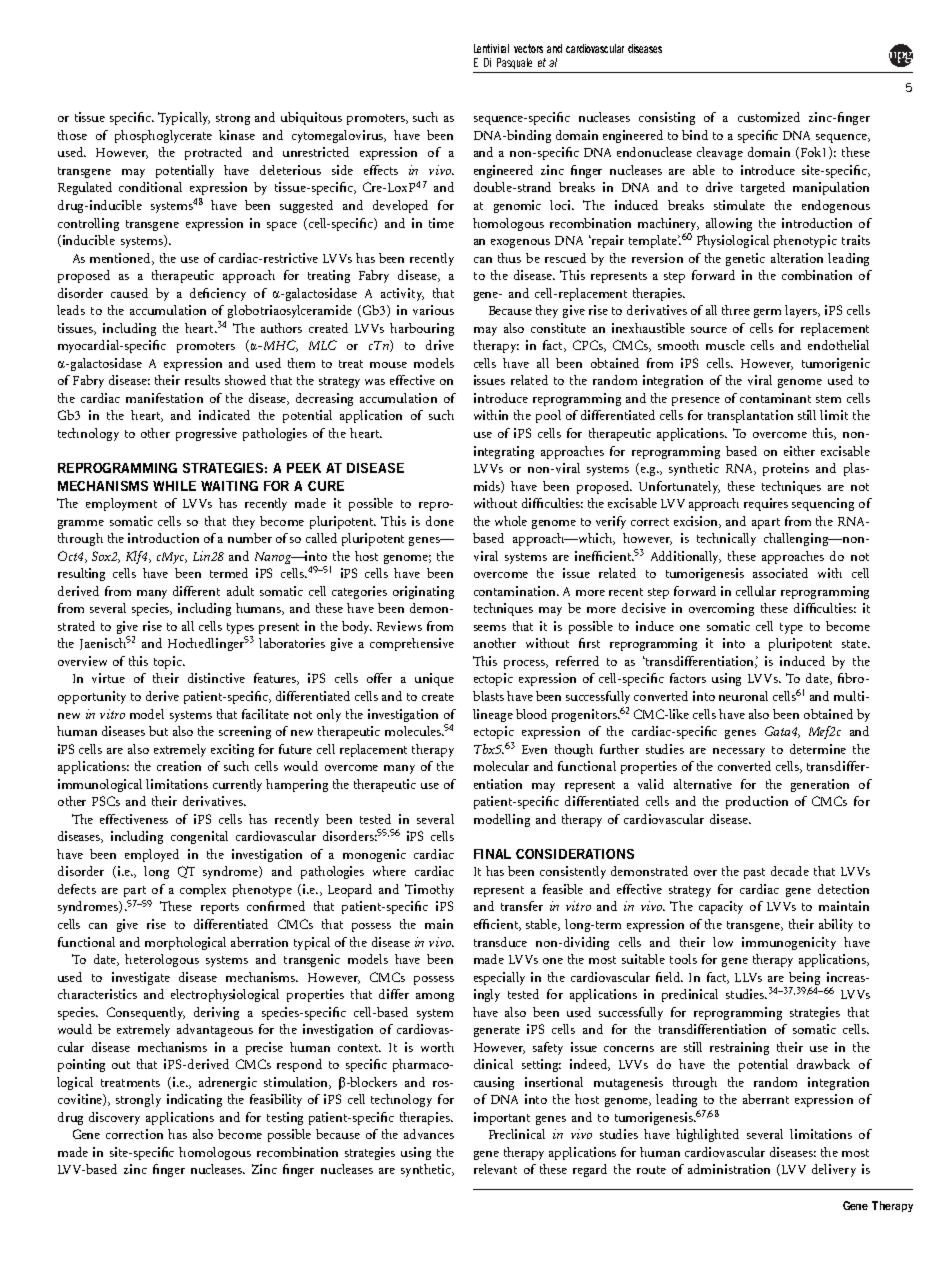  What do you see at coordinates (194, 1100) in the screenshot?
I see `indicating` at bounding box center [194, 1100].
